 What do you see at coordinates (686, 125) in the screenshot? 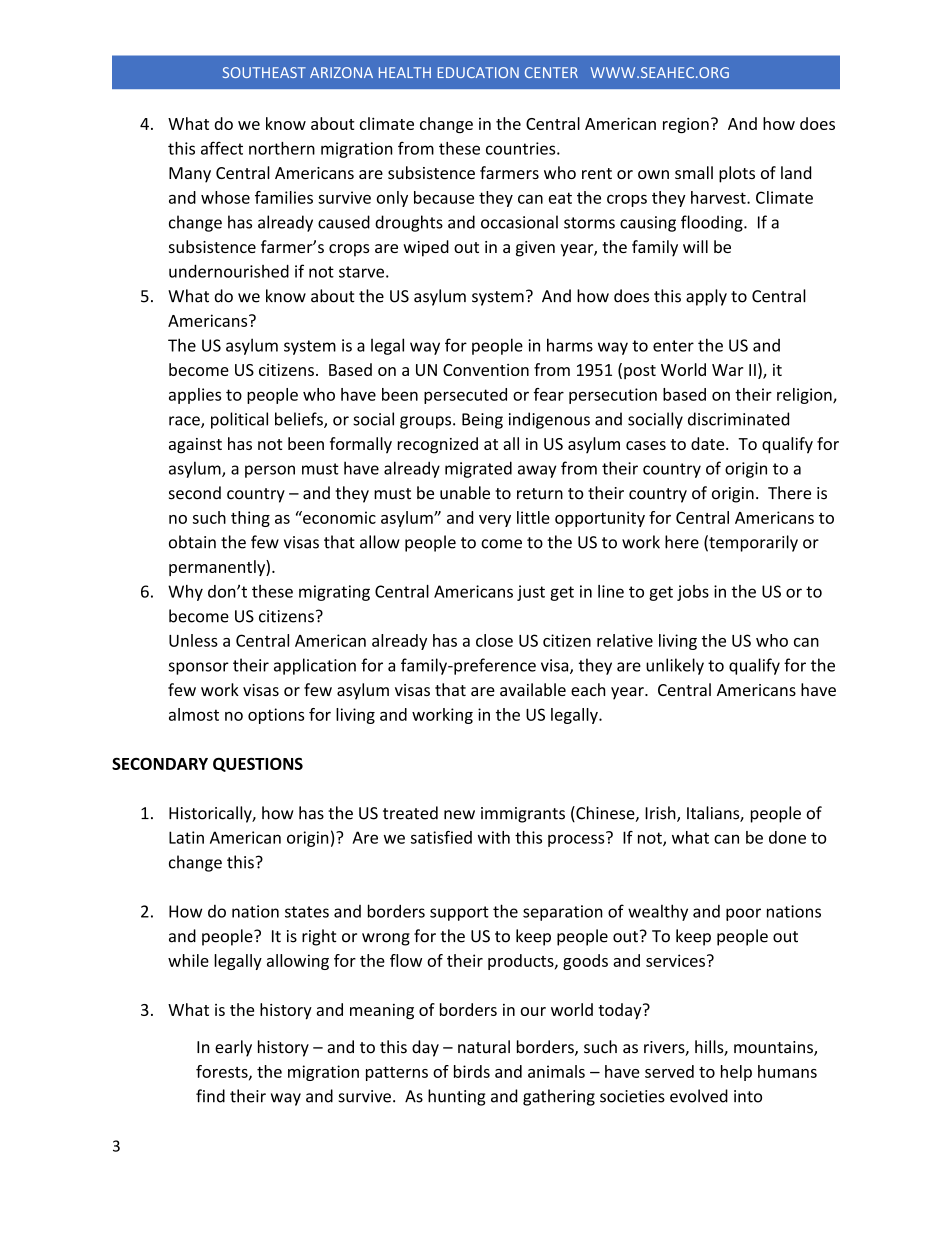
I see `region` at bounding box center [686, 125].
